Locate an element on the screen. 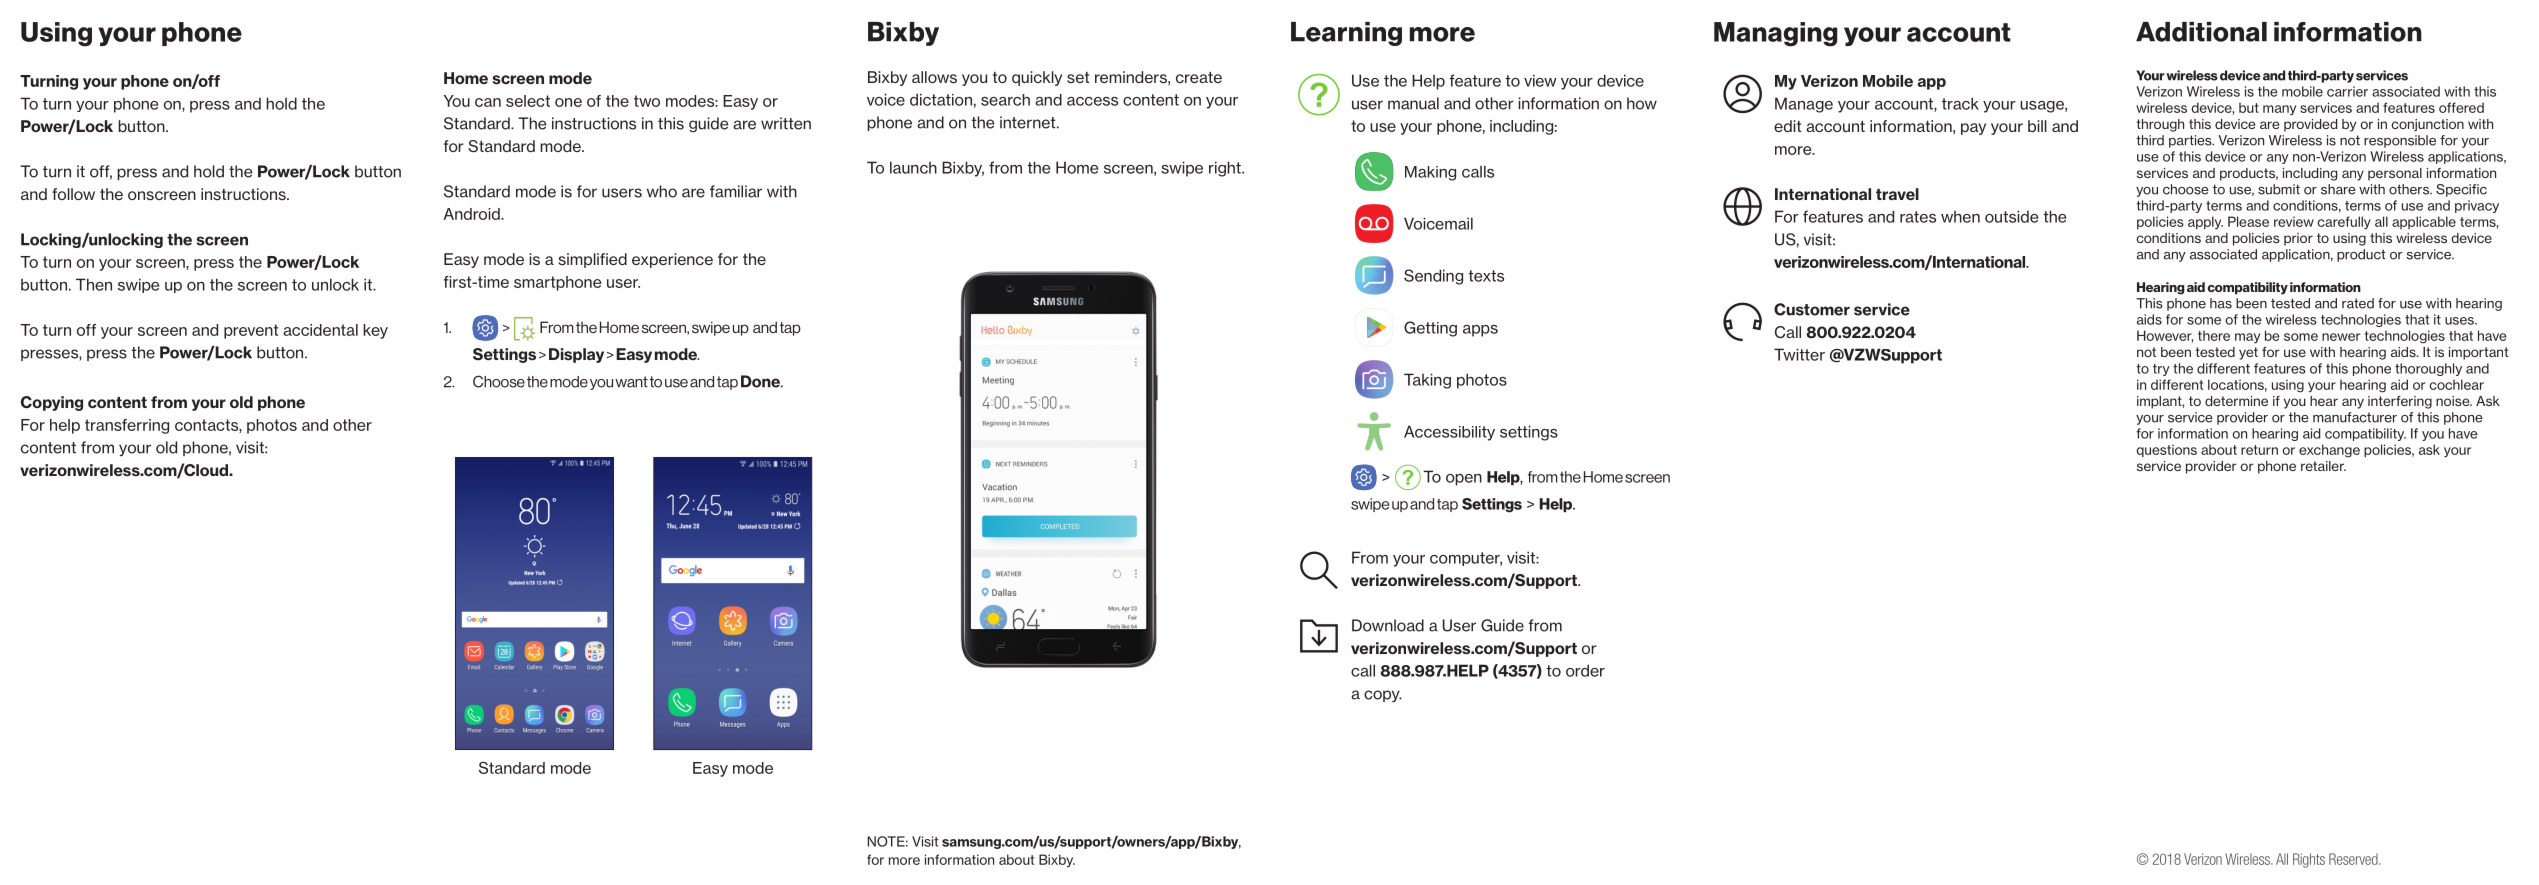 This screenshot has width=2539, height=885. Additional is located at coordinates (2201, 32).
